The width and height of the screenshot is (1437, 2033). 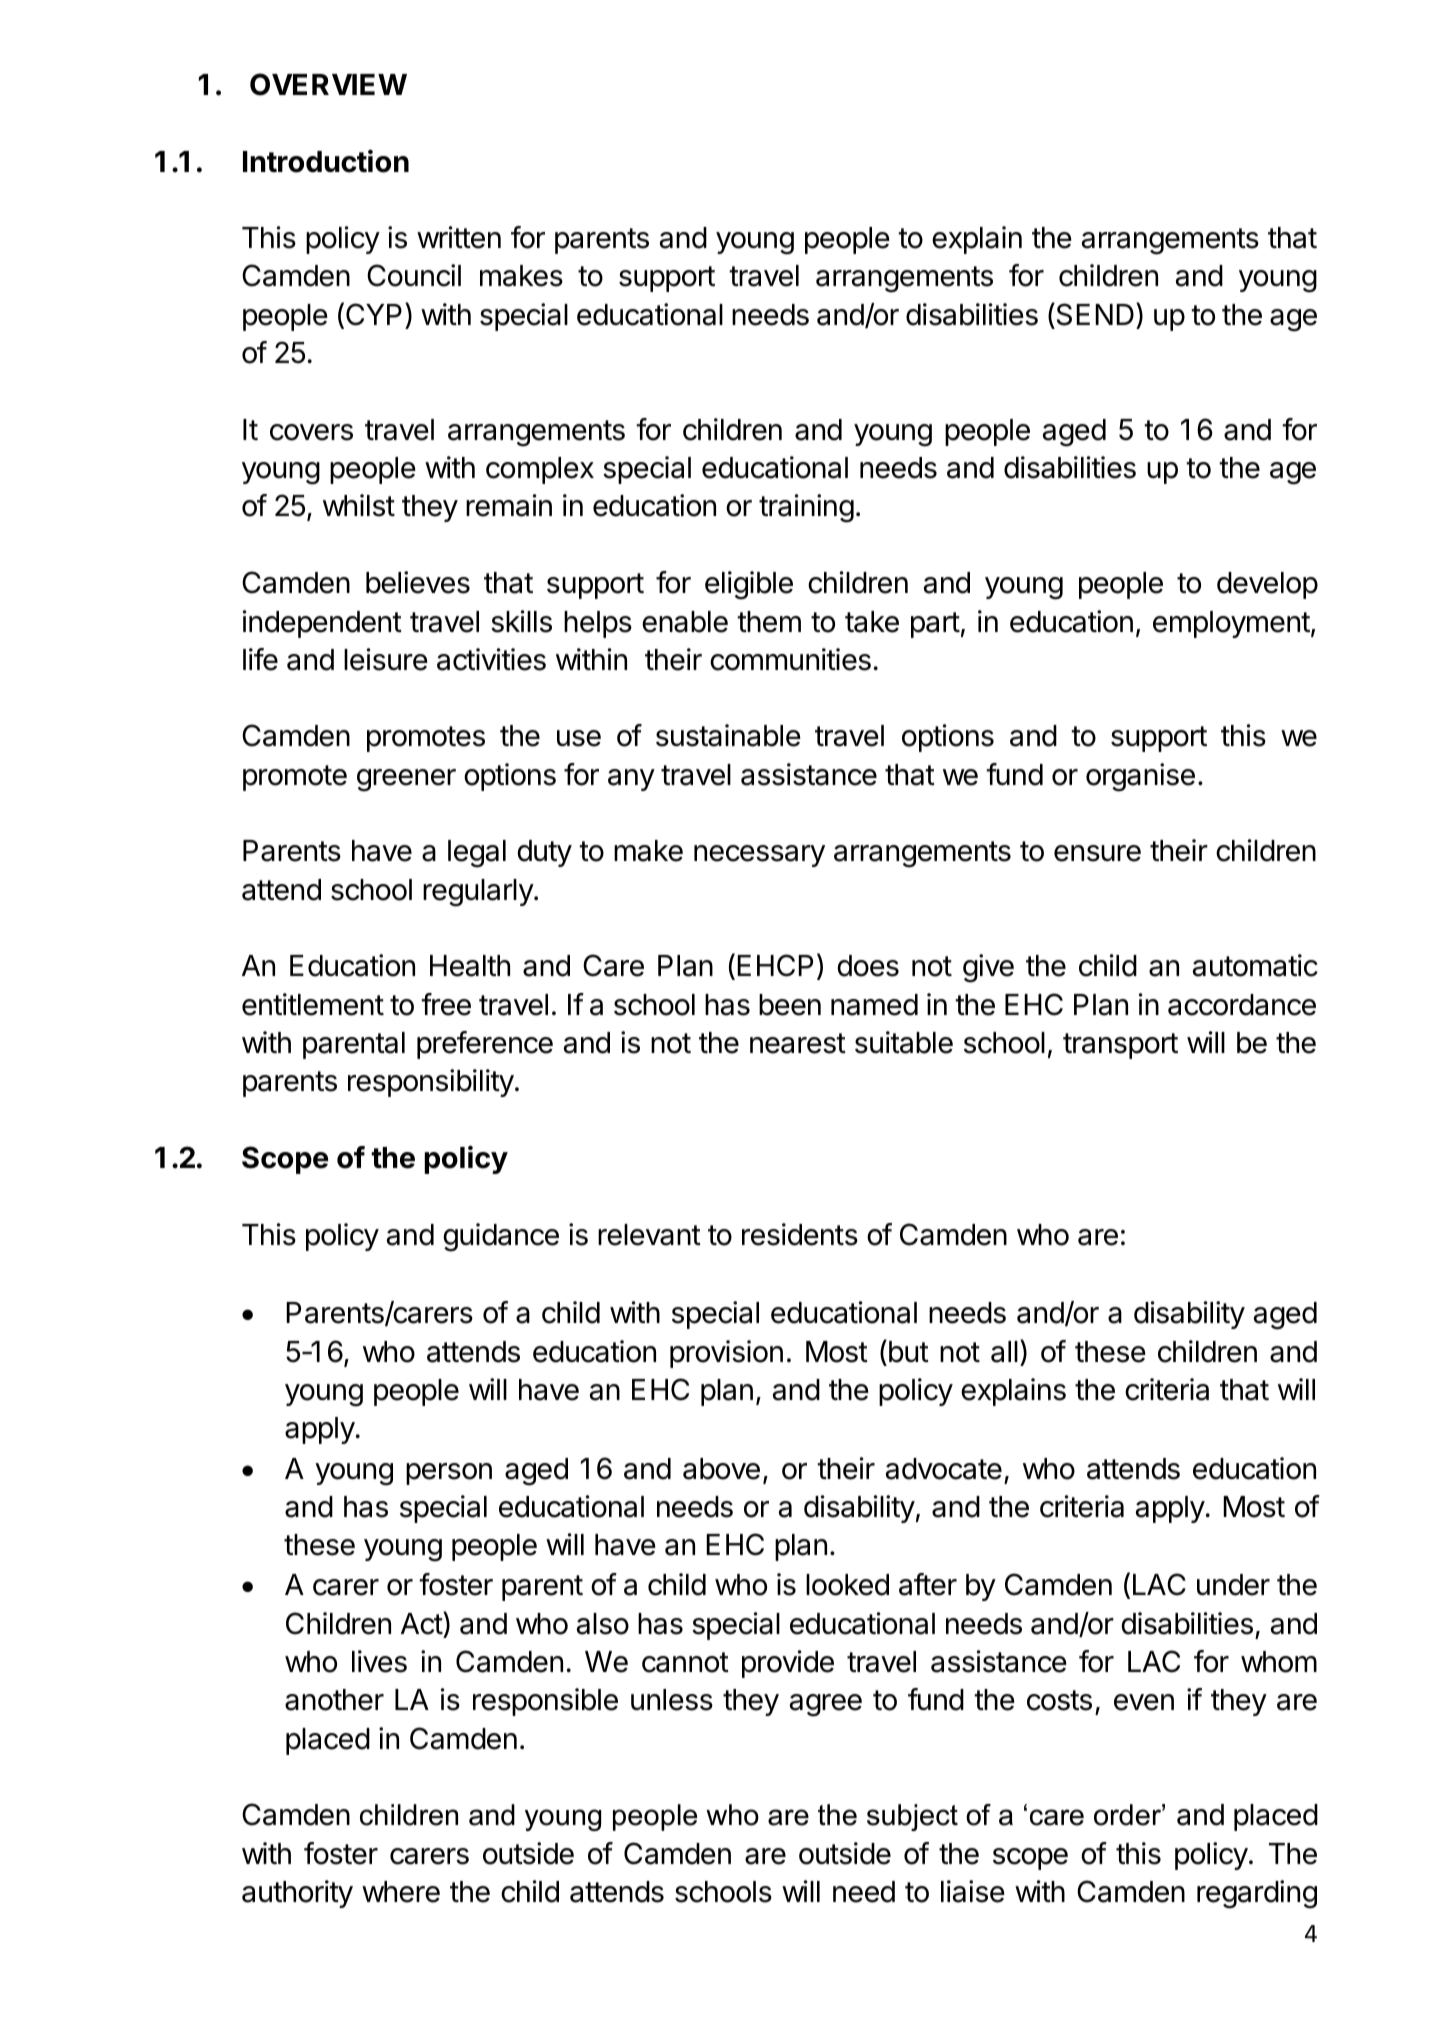 I want to click on organise, so click(x=1140, y=777).
